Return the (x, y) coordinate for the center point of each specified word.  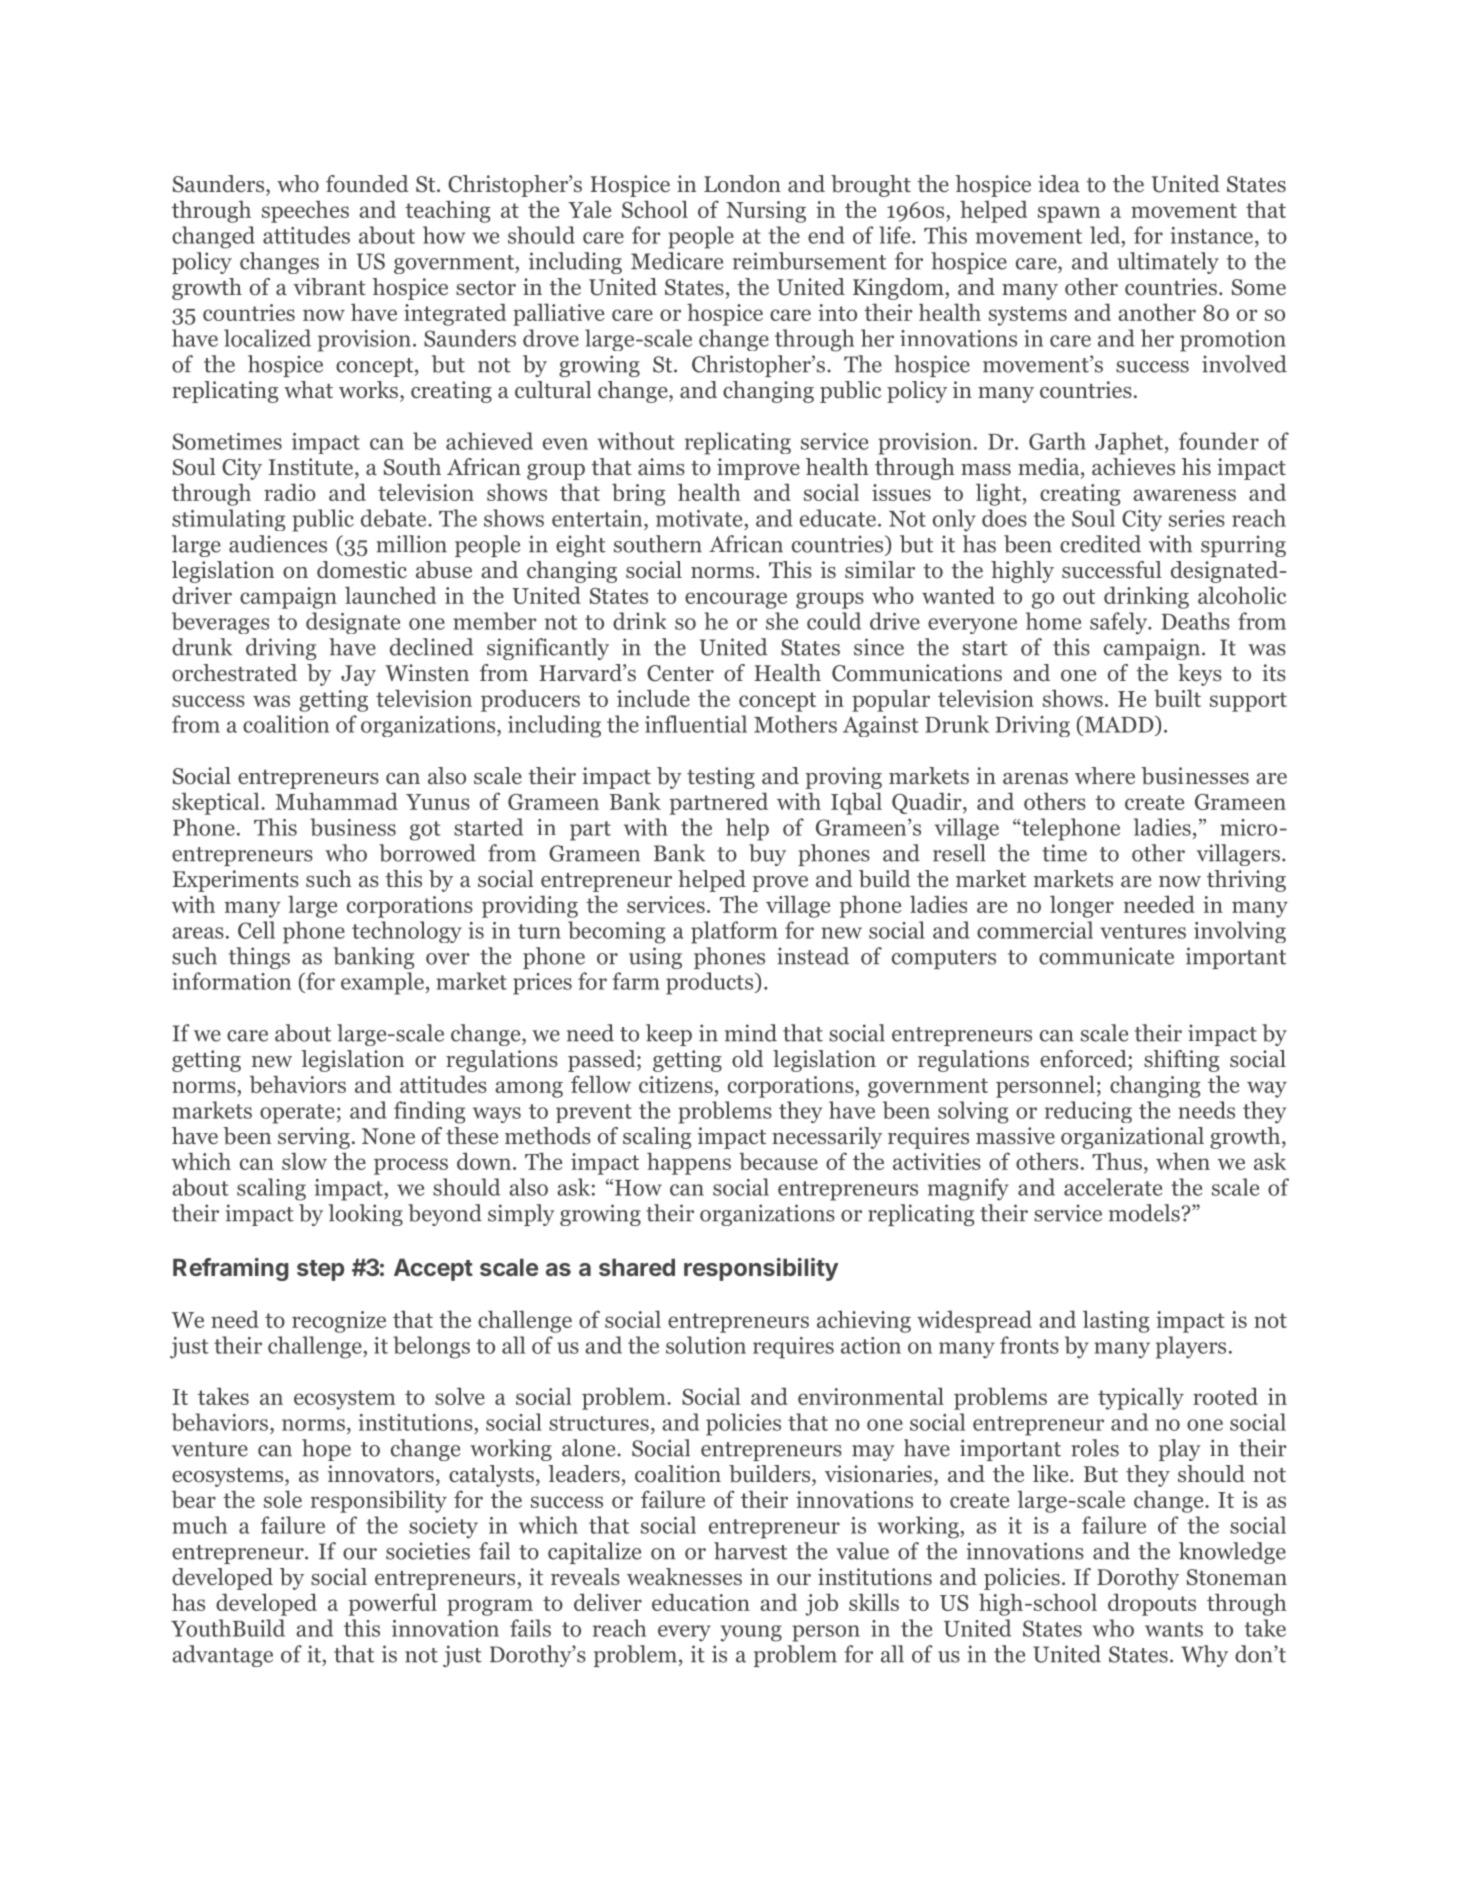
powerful (392, 1604)
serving (314, 1138)
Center (680, 673)
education (701, 1602)
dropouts (1152, 1604)
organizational (1132, 1138)
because (778, 1161)
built (1177, 698)
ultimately (1168, 263)
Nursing (766, 212)
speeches (305, 212)
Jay (358, 675)
